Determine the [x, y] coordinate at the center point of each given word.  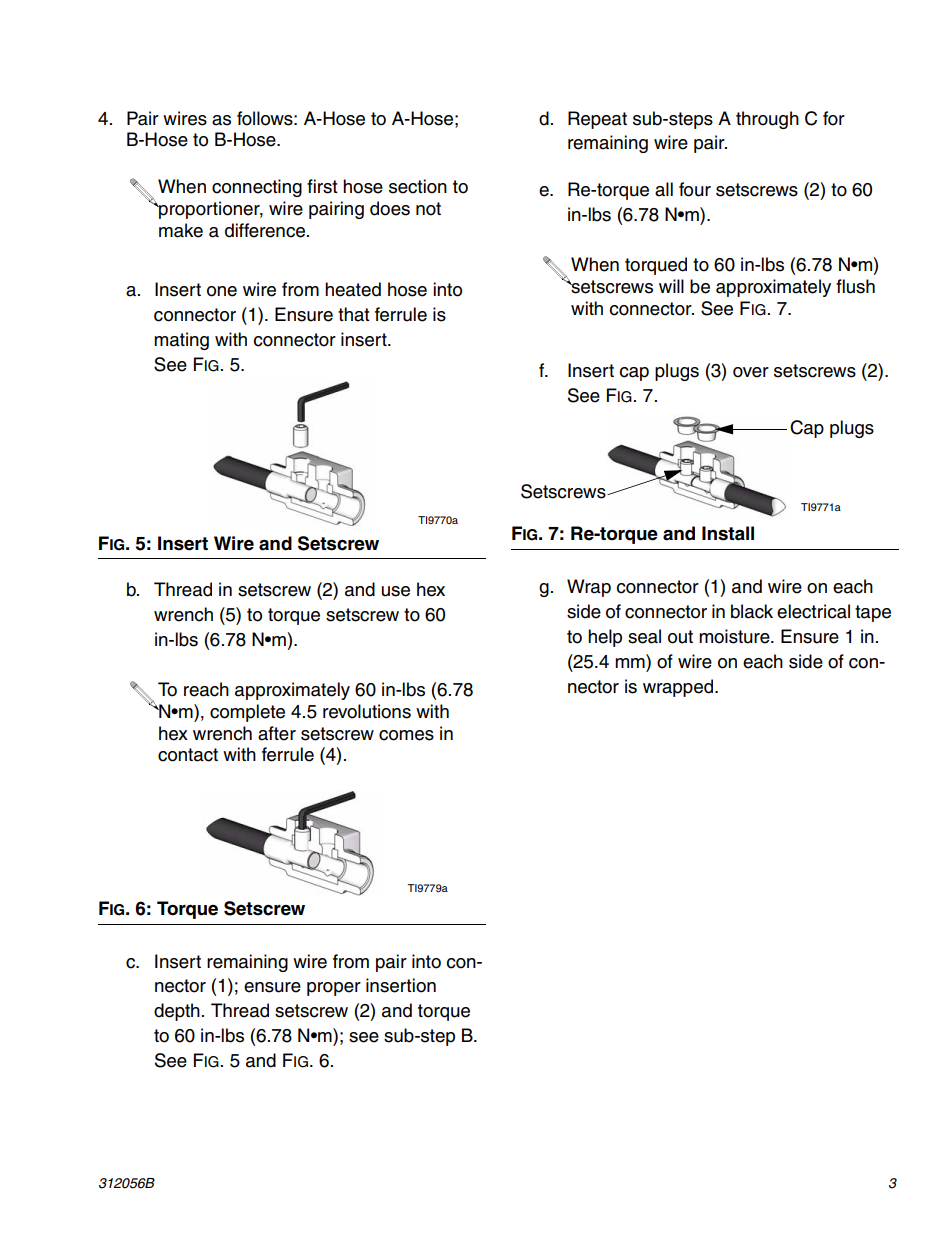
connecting [257, 188]
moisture [735, 636]
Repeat [597, 120]
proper [334, 989]
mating [181, 341]
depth [177, 1012]
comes [406, 735]
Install [728, 533]
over [751, 372]
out [680, 637]
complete [247, 713]
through [767, 120]
